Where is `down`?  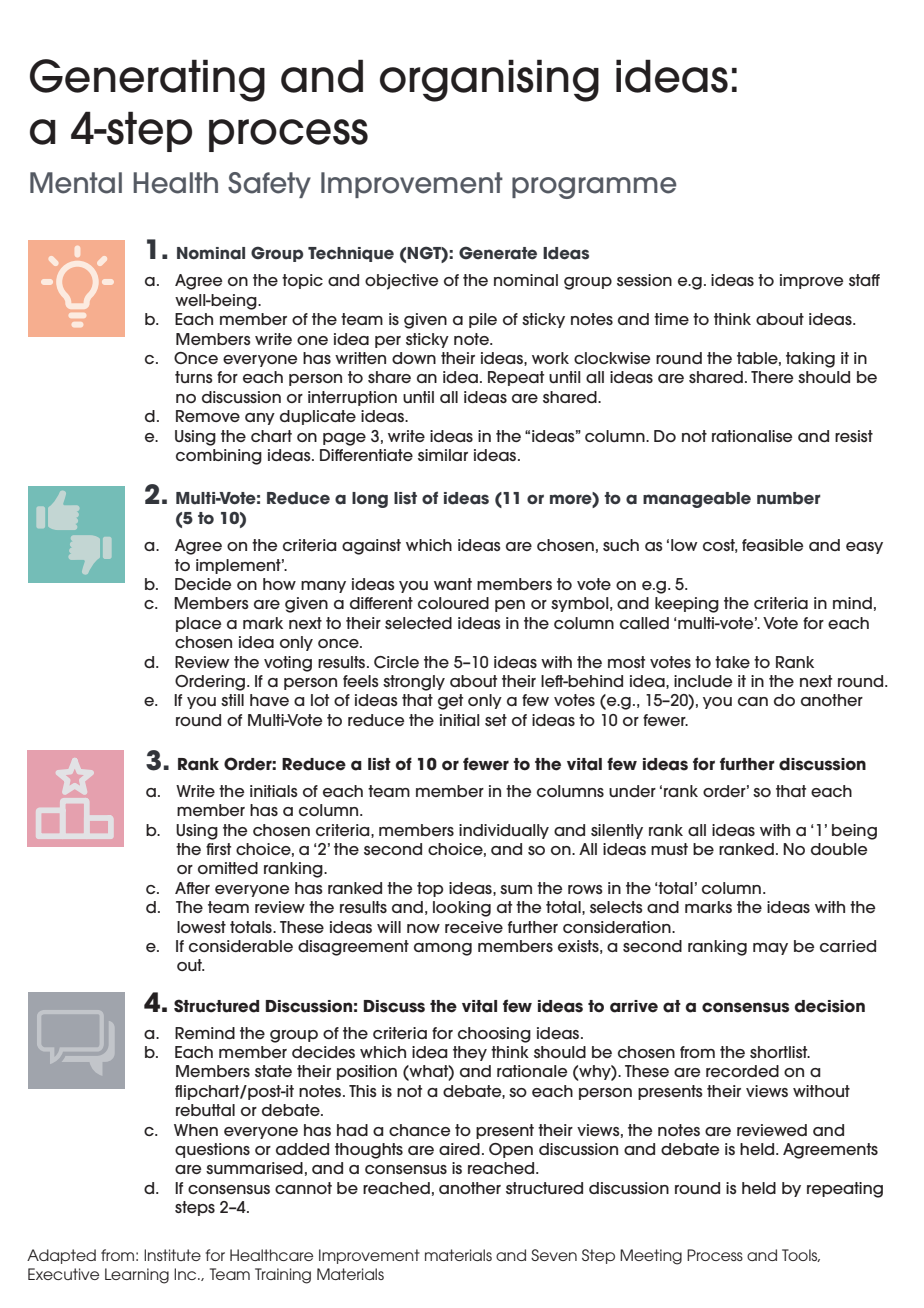
down is located at coordinates (414, 358).
